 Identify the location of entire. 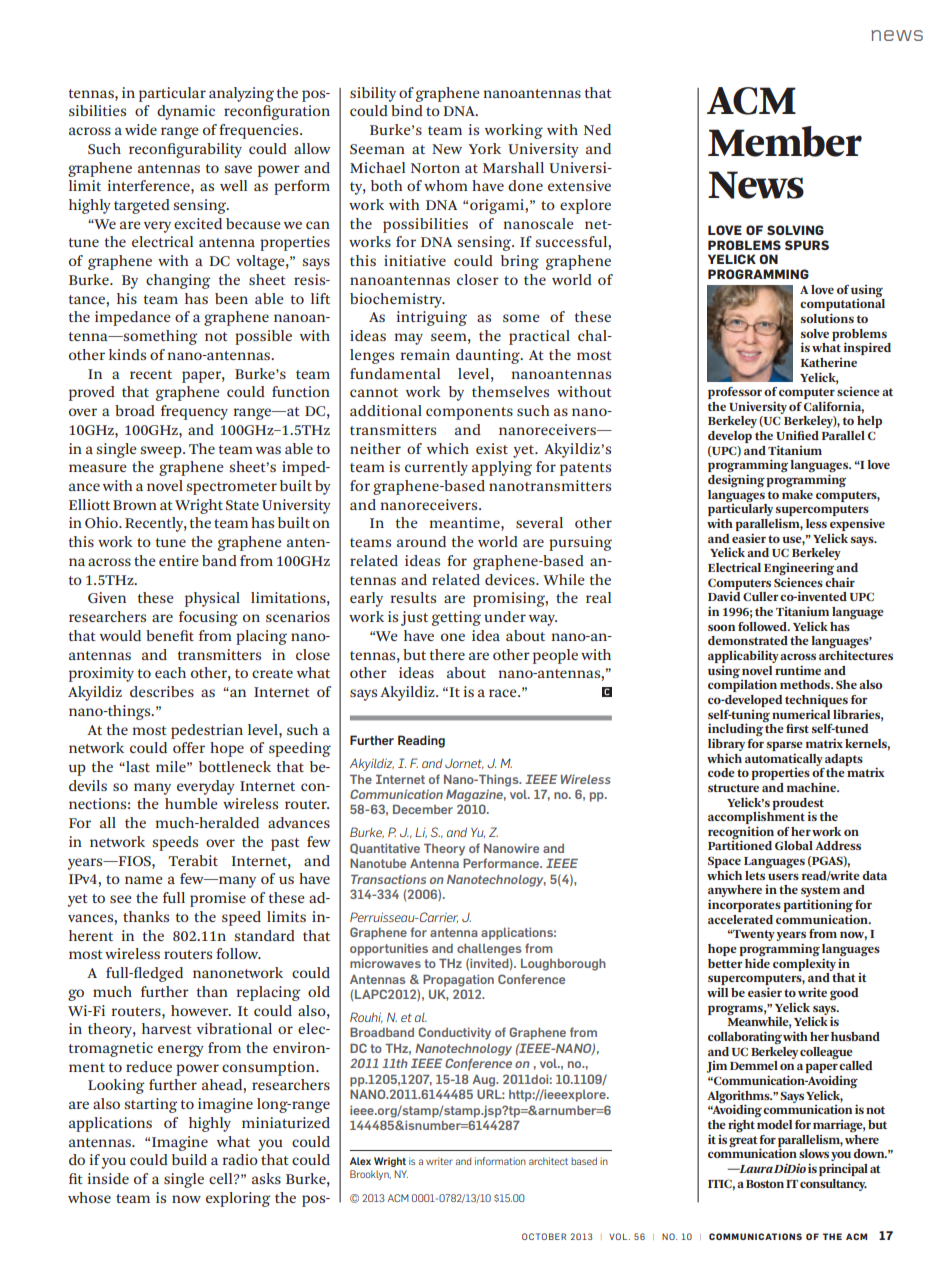
(178, 560).
